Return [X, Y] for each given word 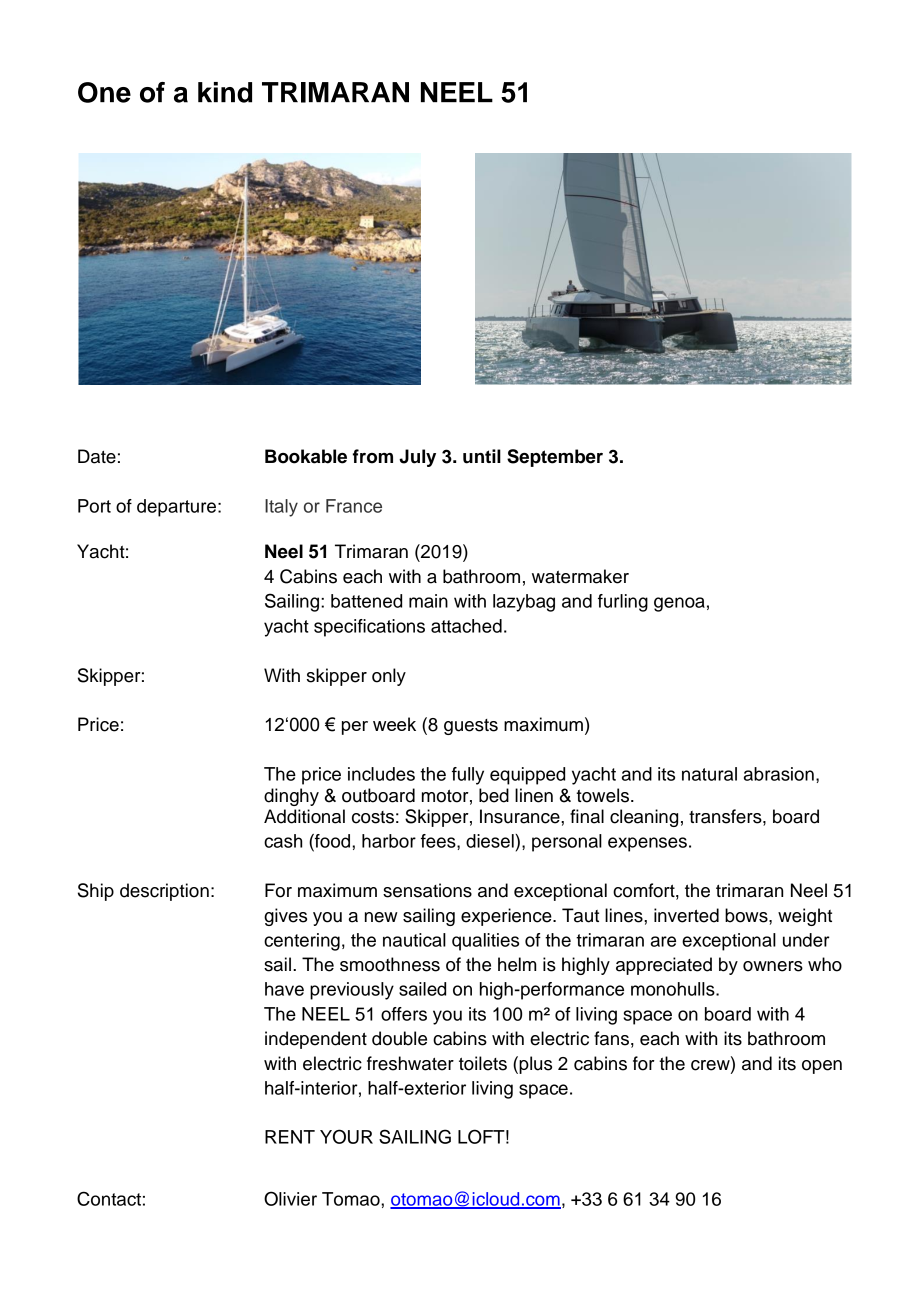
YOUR [346, 1136]
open [822, 1067]
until [482, 456]
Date [97, 456]
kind [225, 92]
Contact [109, 1198]
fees [439, 841]
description [164, 892]
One [104, 92]
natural [709, 774]
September [555, 458]
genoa [679, 604]
